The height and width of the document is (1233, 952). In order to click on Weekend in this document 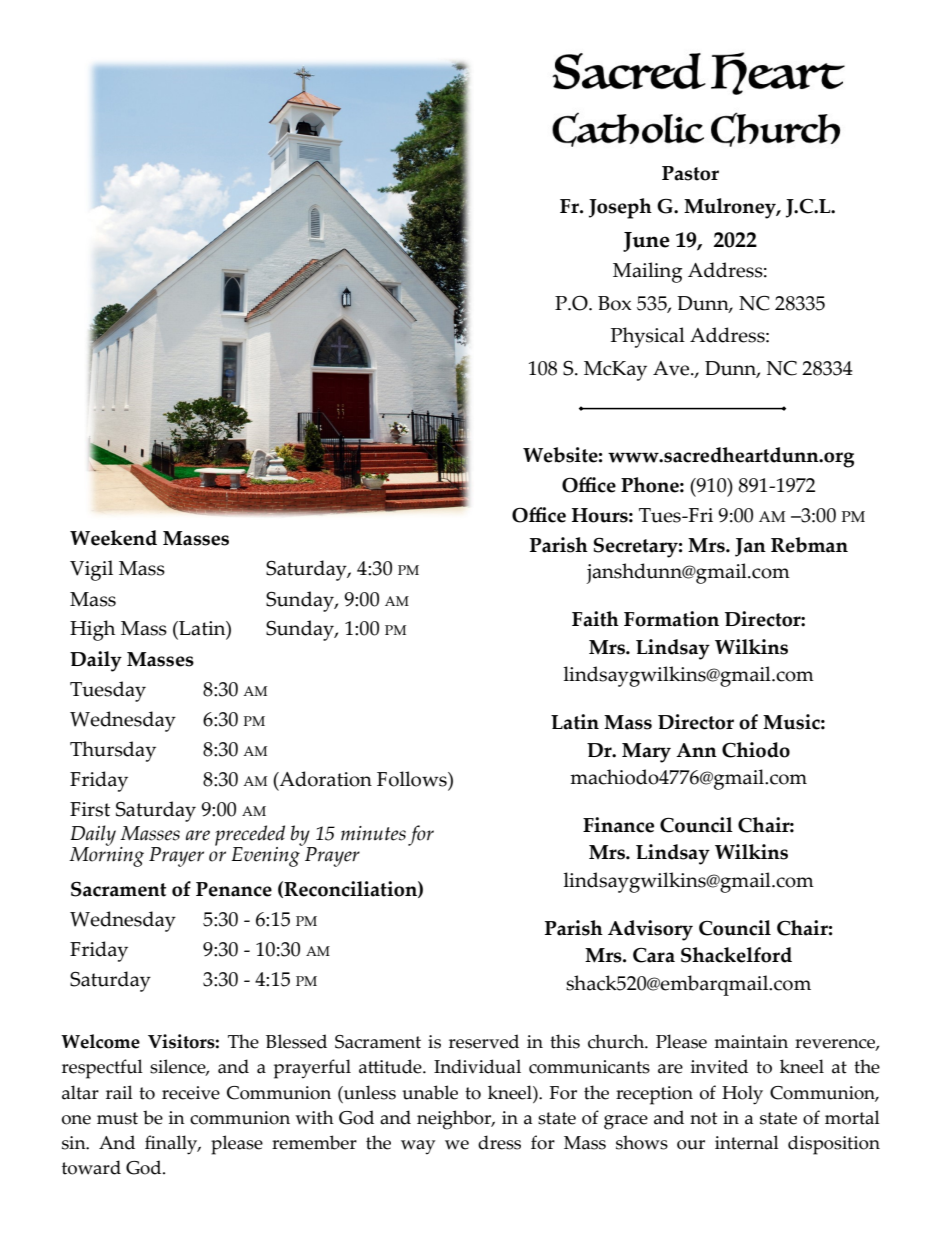, I will do `click(113, 538)`.
